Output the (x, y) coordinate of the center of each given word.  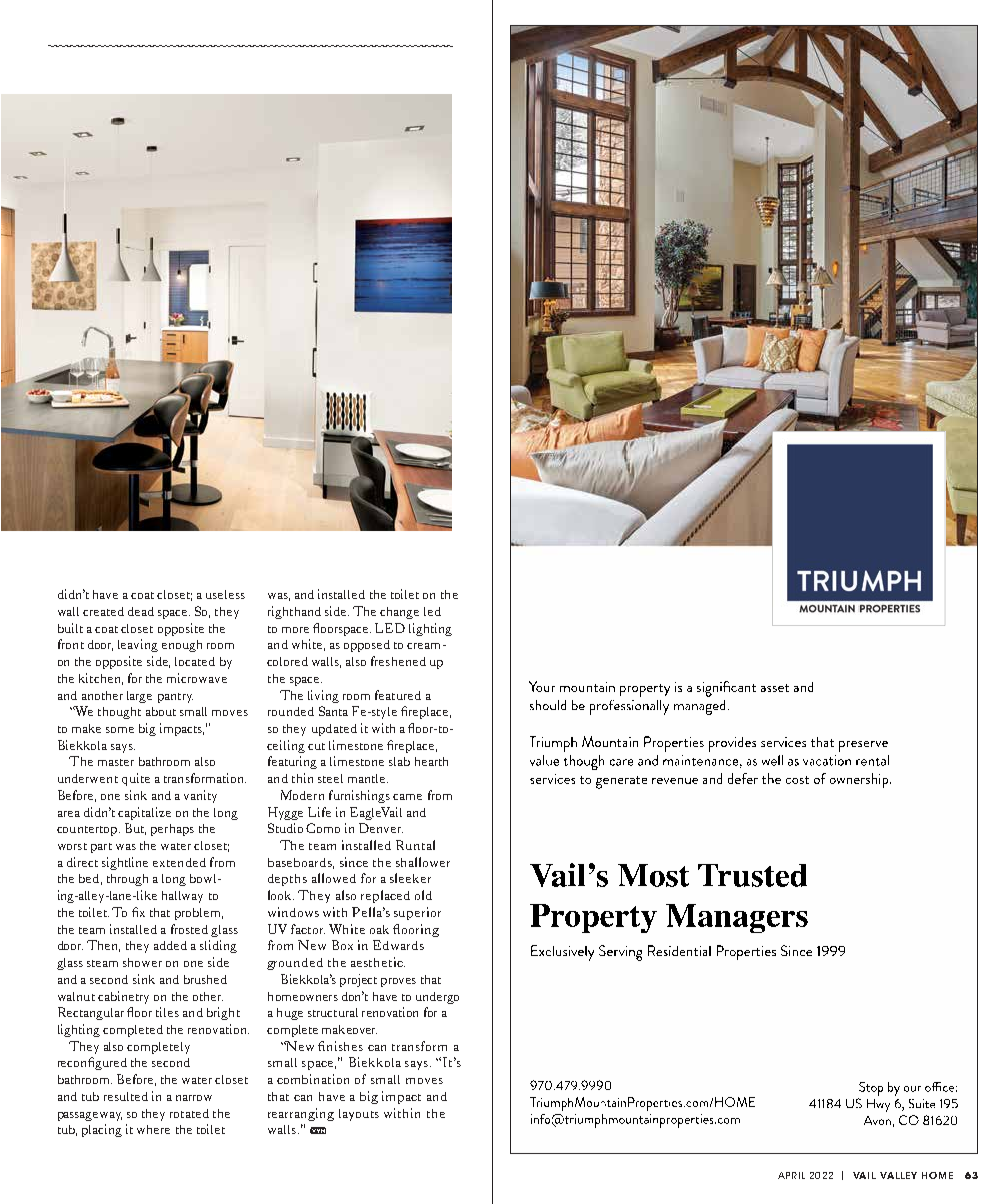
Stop (871, 1089)
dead (141, 611)
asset (775, 688)
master (116, 762)
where (153, 1129)
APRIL (791, 1175)
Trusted (752, 875)
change (399, 613)
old (423, 895)
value (544, 760)
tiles (167, 1012)
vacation (827, 760)
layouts (359, 1115)
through (127, 880)
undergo (437, 998)
